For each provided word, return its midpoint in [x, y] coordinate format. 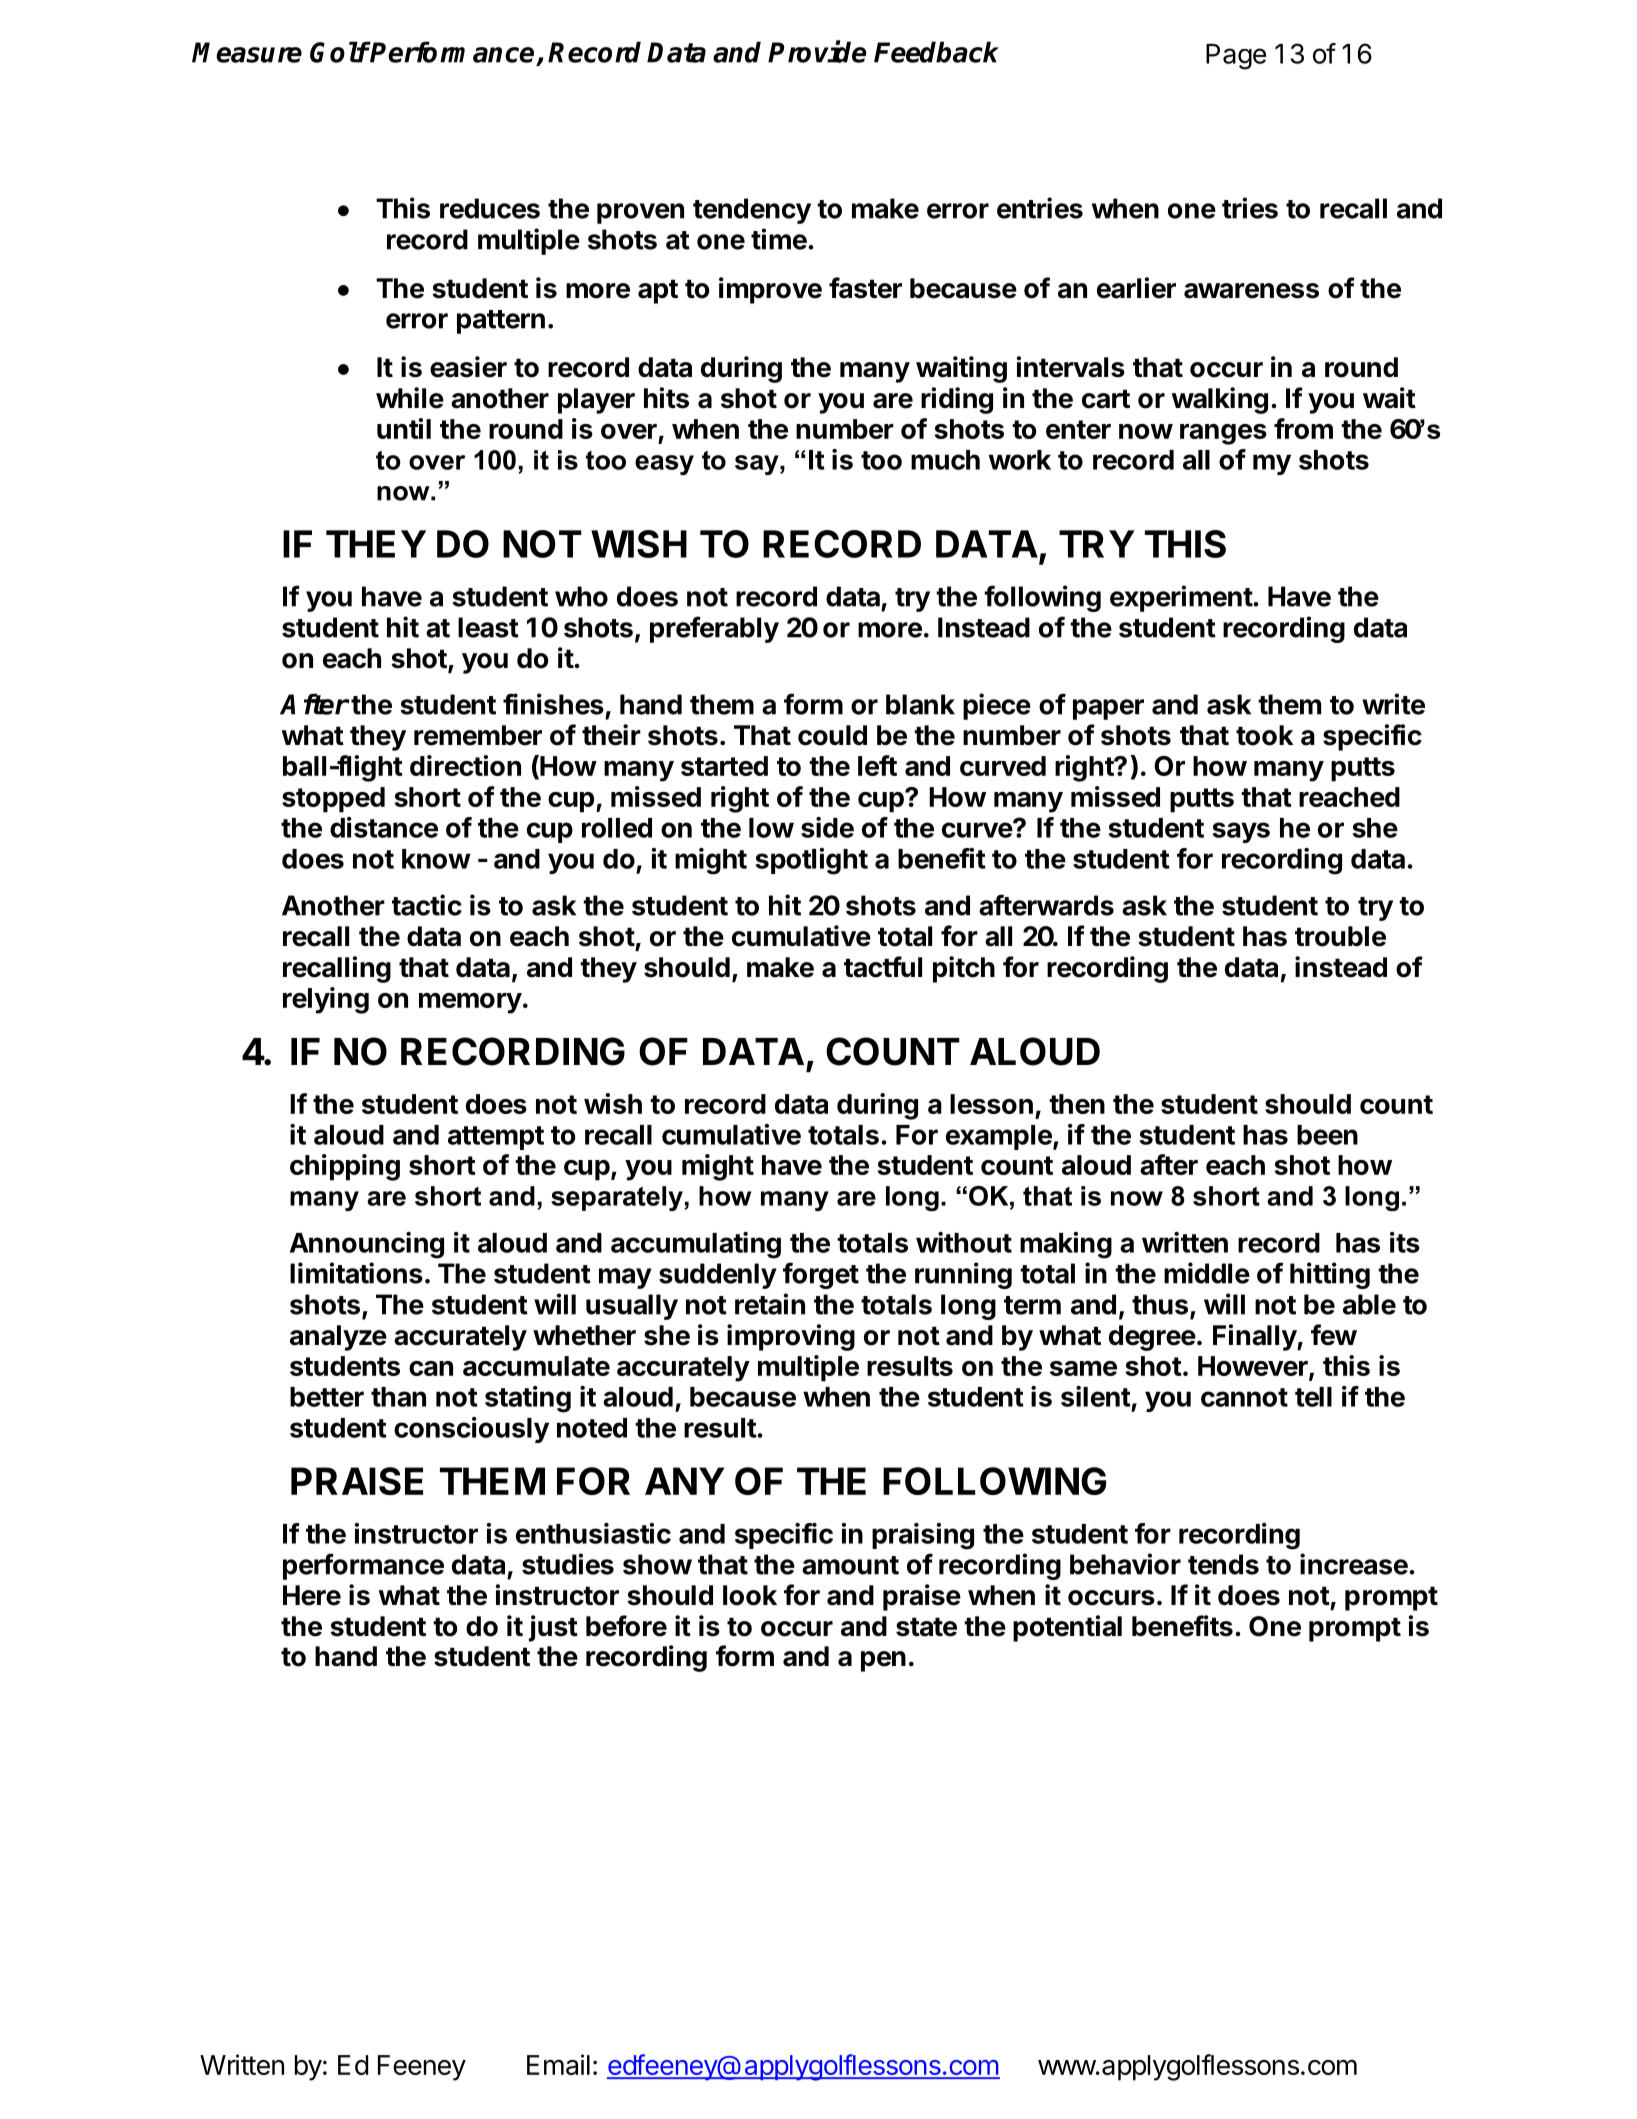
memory [470, 1003]
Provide [817, 51]
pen [883, 1661]
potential [1067, 1628]
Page [1236, 57]
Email [558, 2064]
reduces [490, 208]
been [1327, 1135]
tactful [883, 967]
